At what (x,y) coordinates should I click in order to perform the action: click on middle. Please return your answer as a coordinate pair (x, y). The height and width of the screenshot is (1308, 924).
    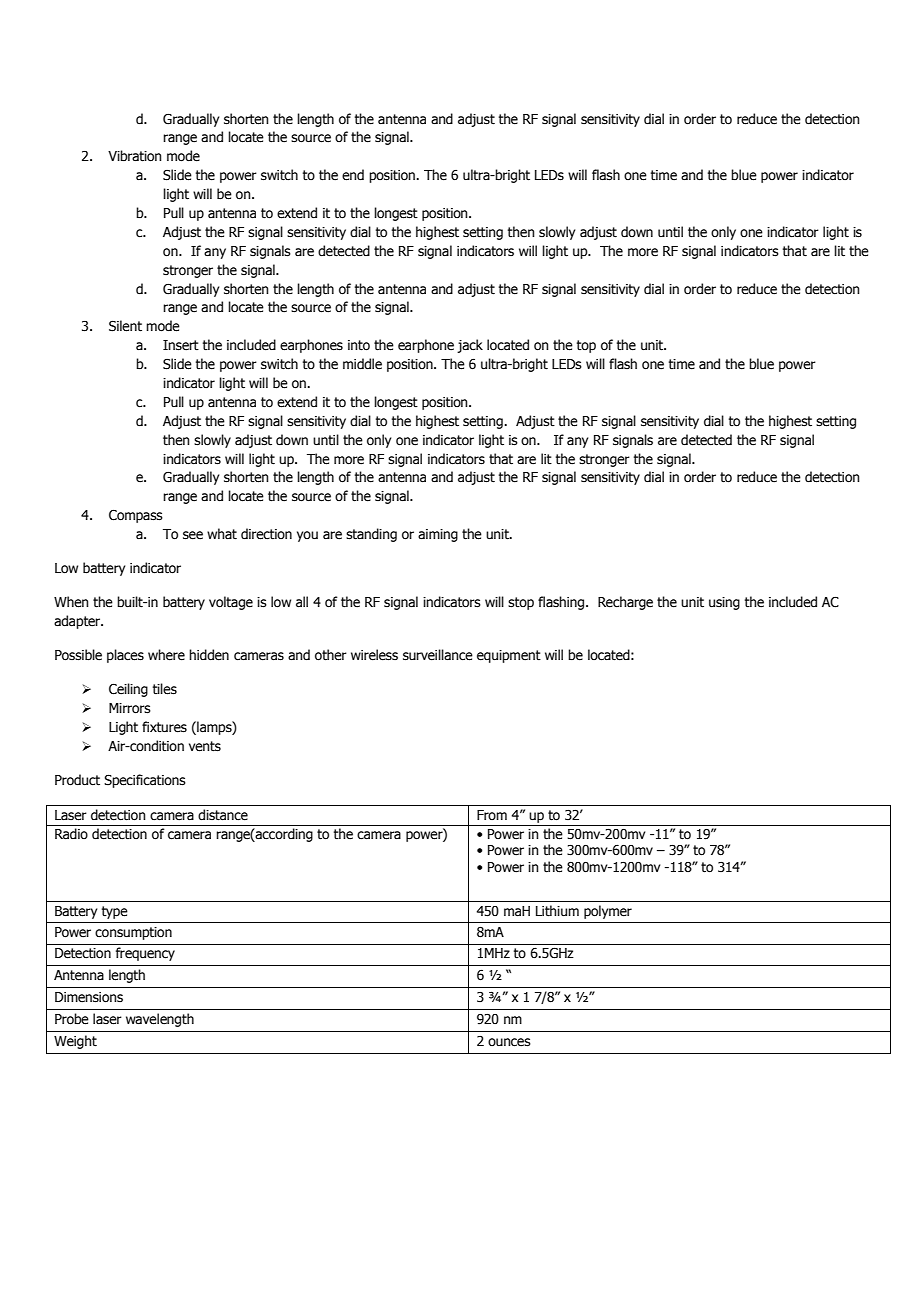
    Looking at the image, I should click on (362, 364).
